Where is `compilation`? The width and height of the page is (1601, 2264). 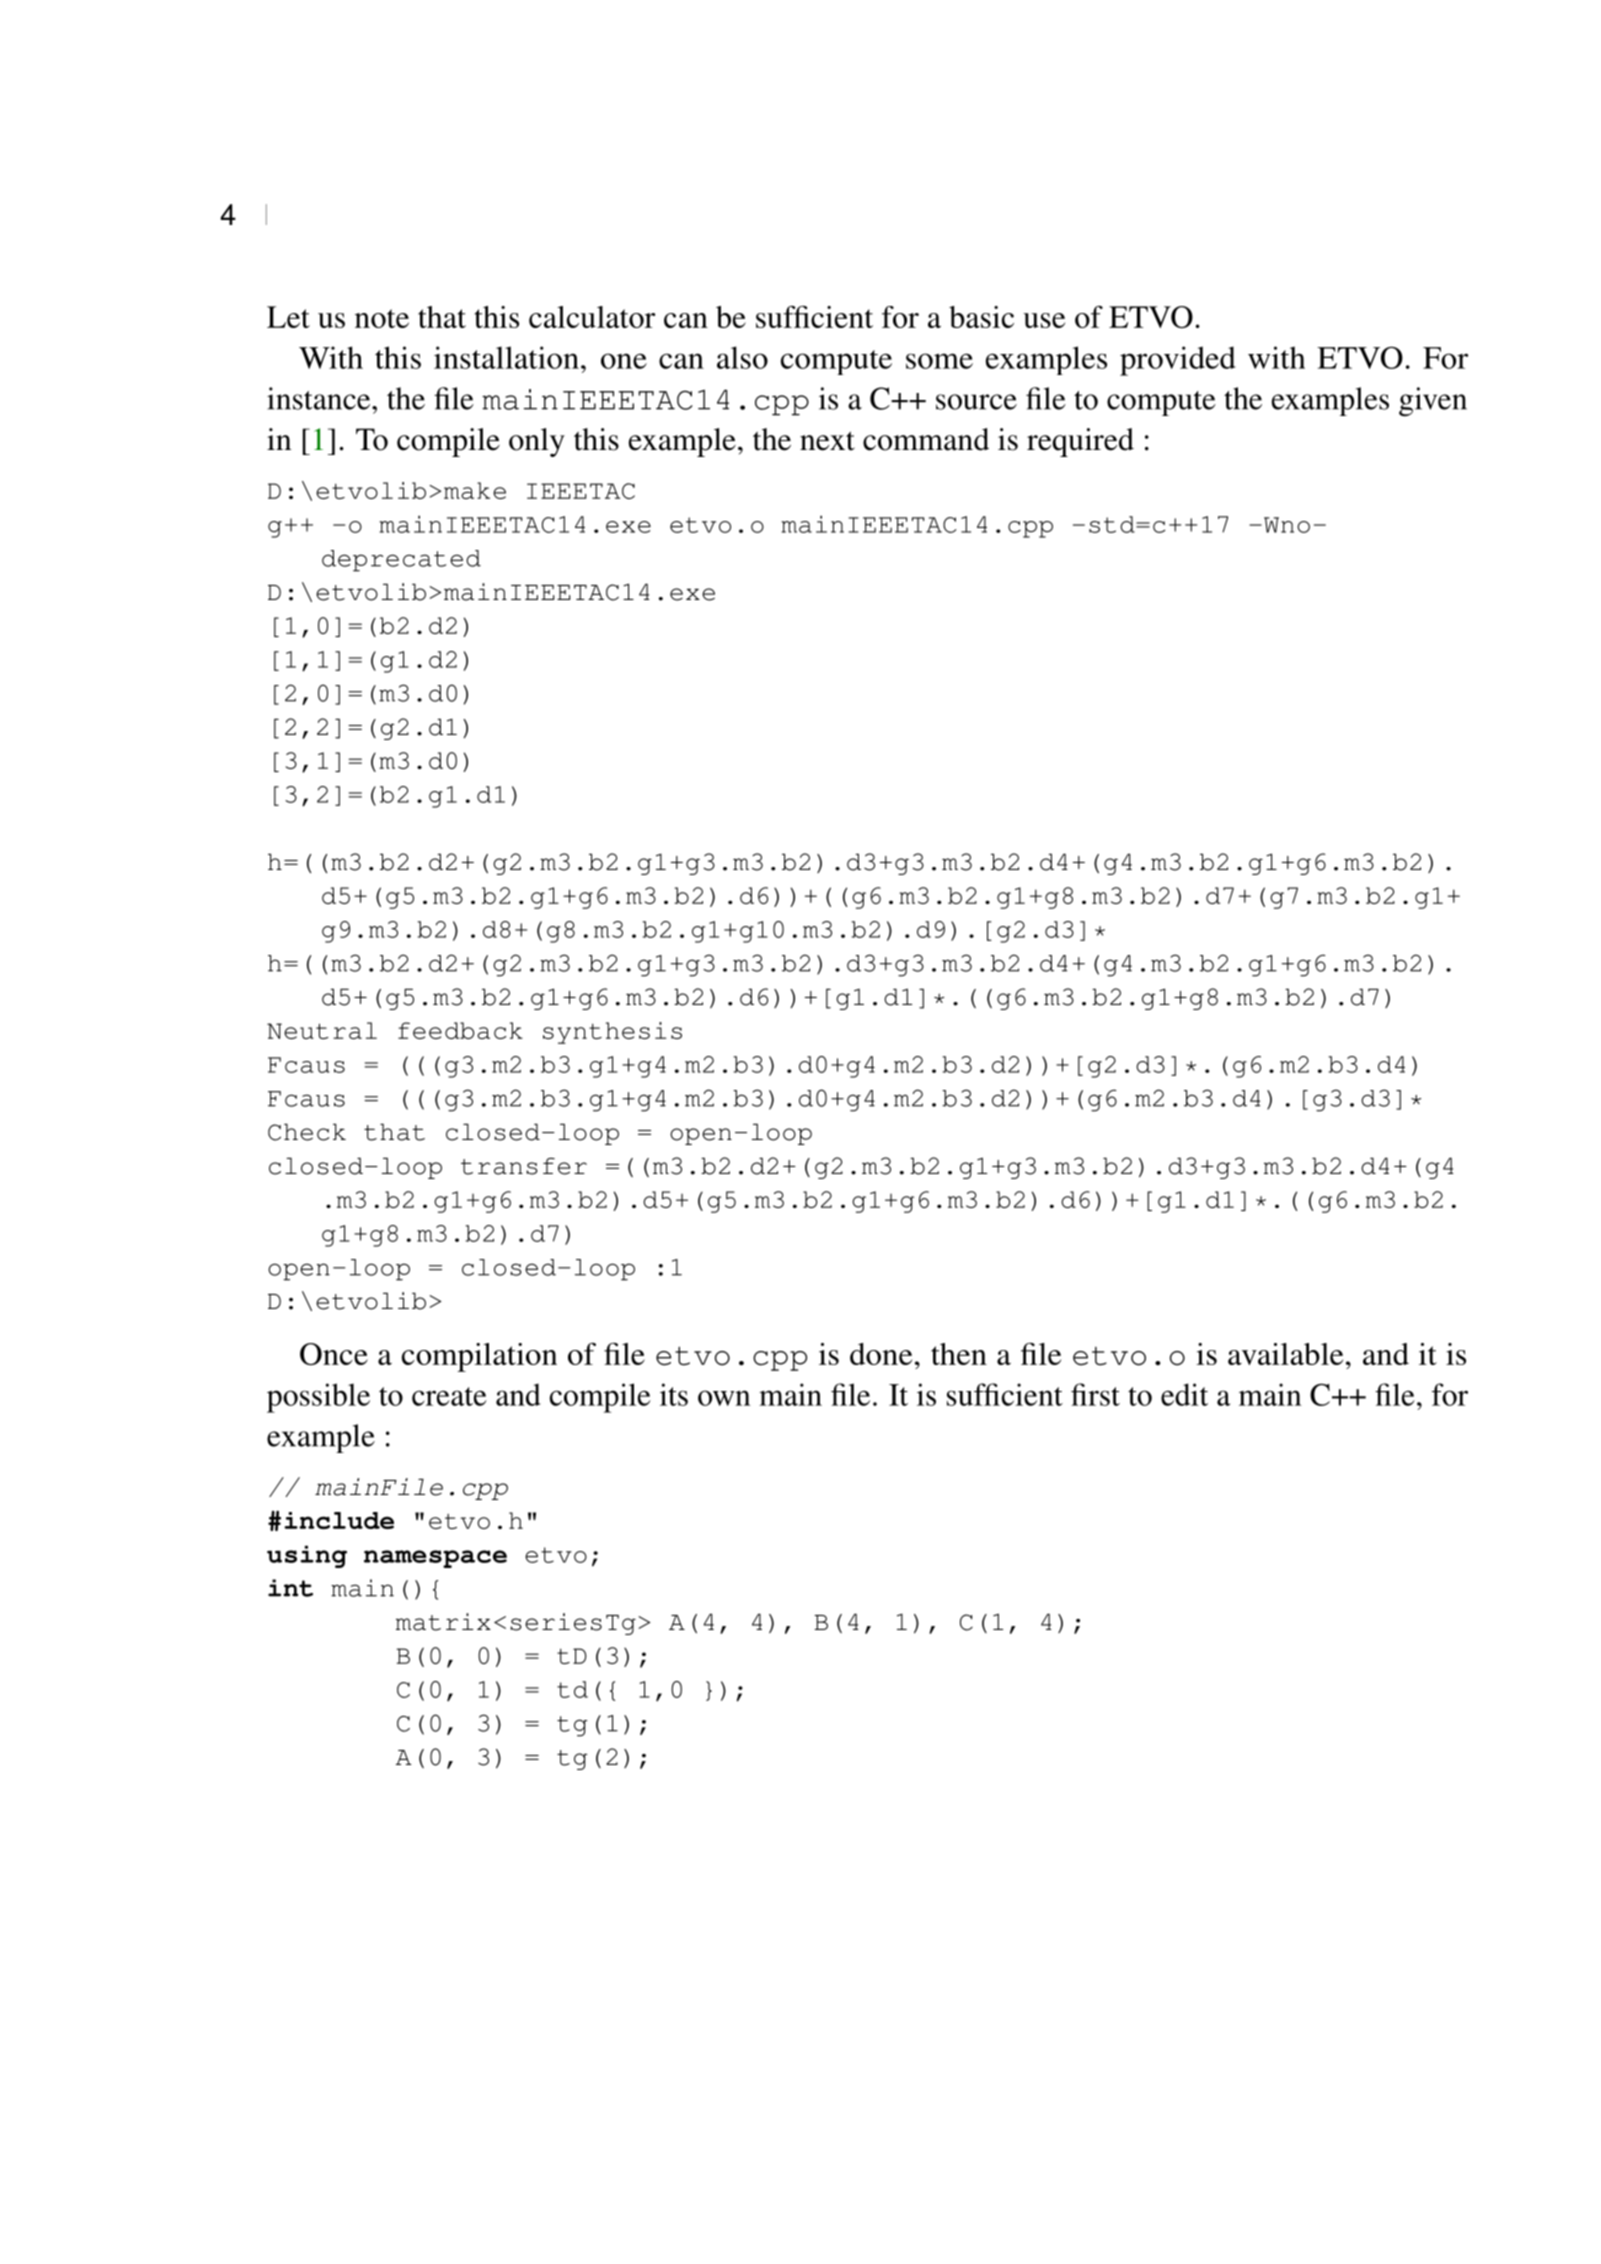 compilation is located at coordinates (479, 1357).
